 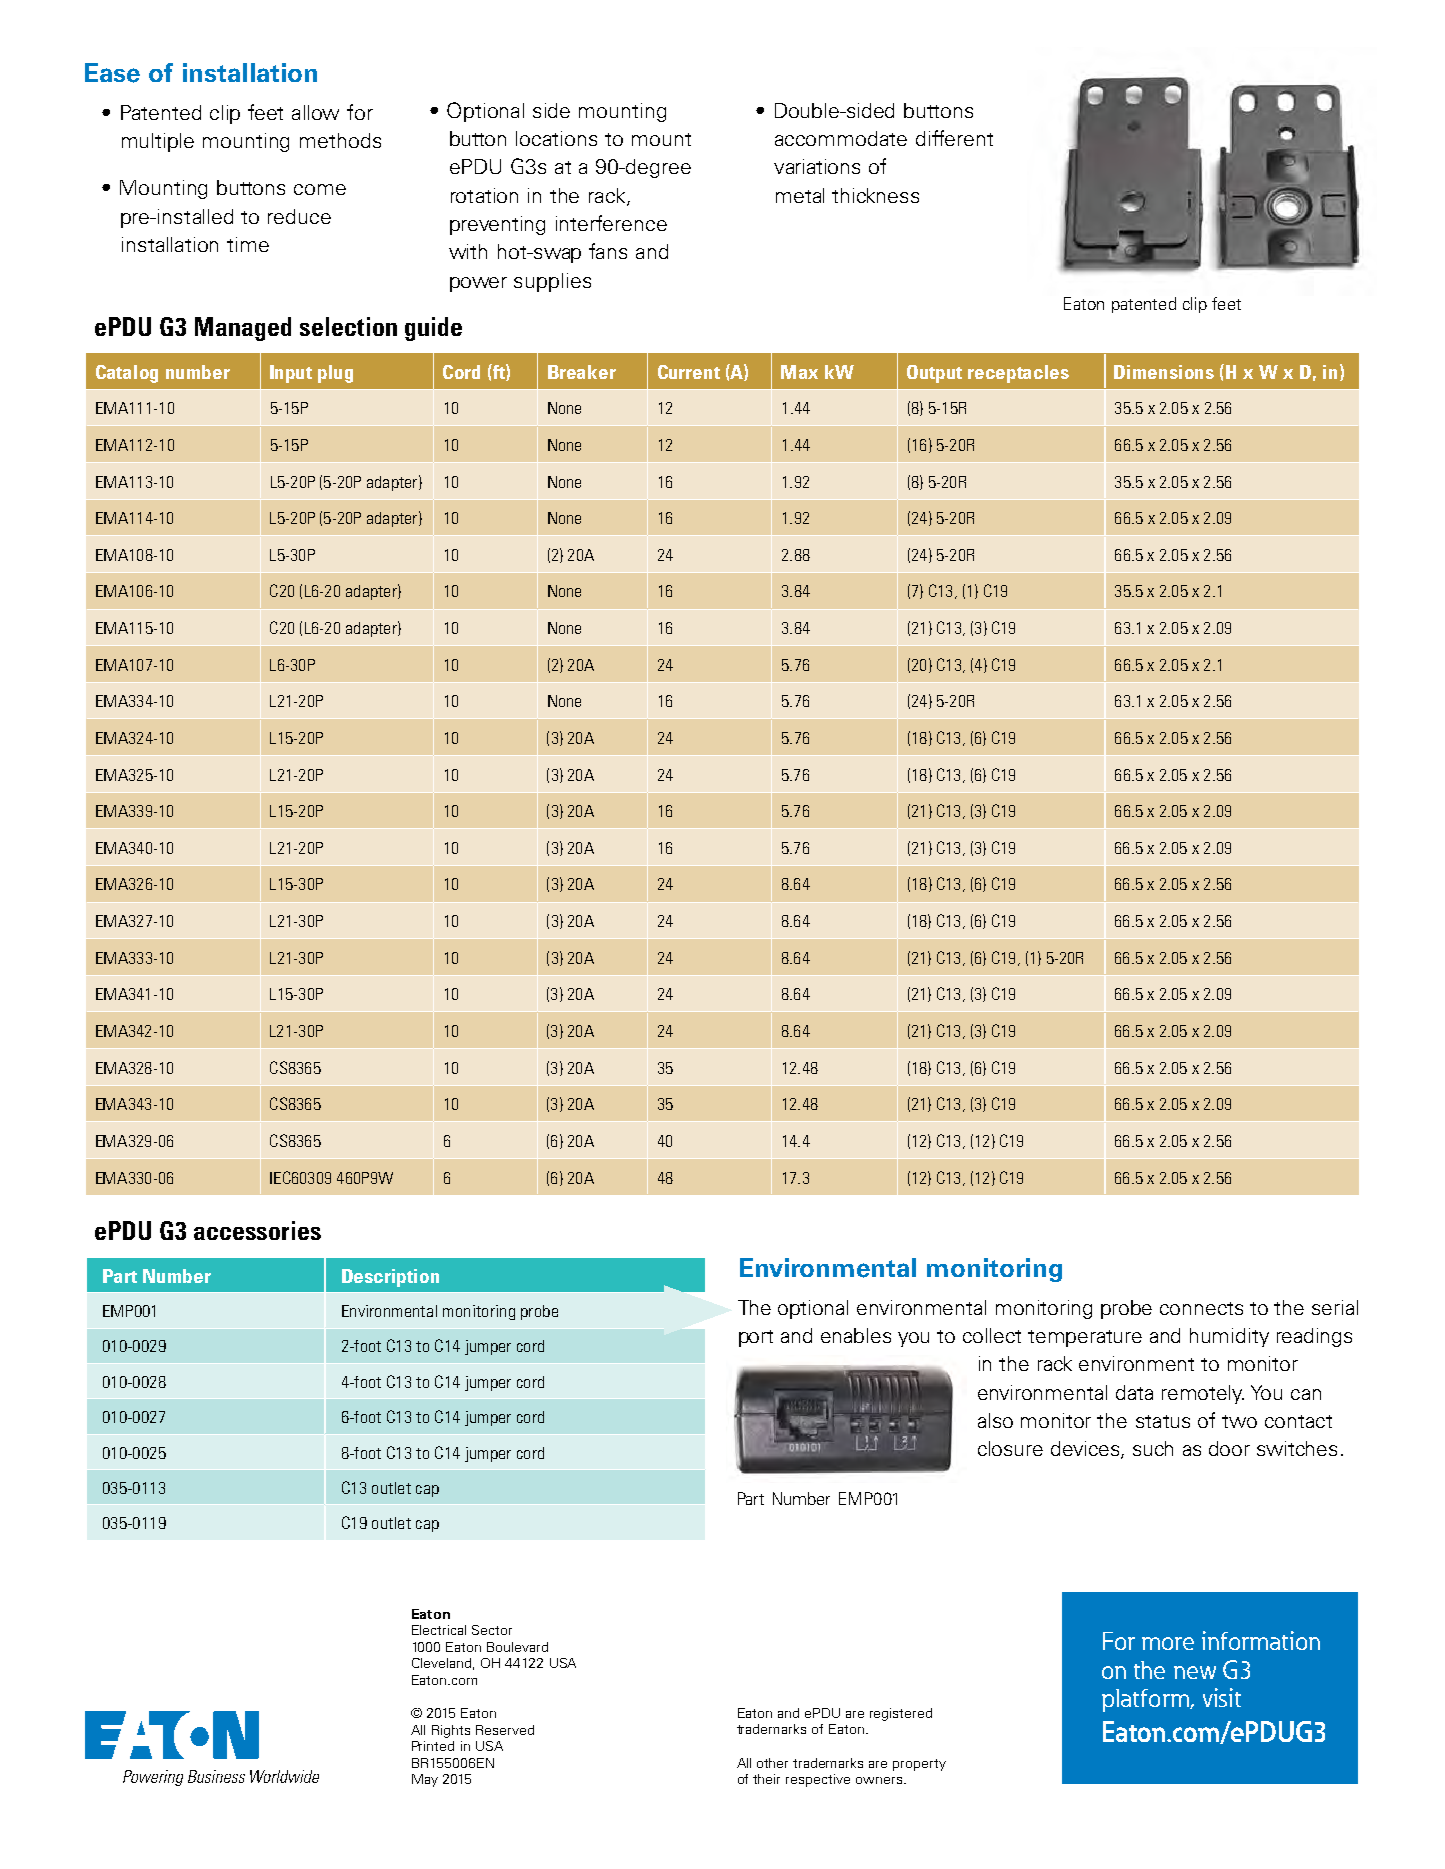 What do you see at coordinates (1164, 372) in the image?
I see `Dimensions` at bounding box center [1164, 372].
